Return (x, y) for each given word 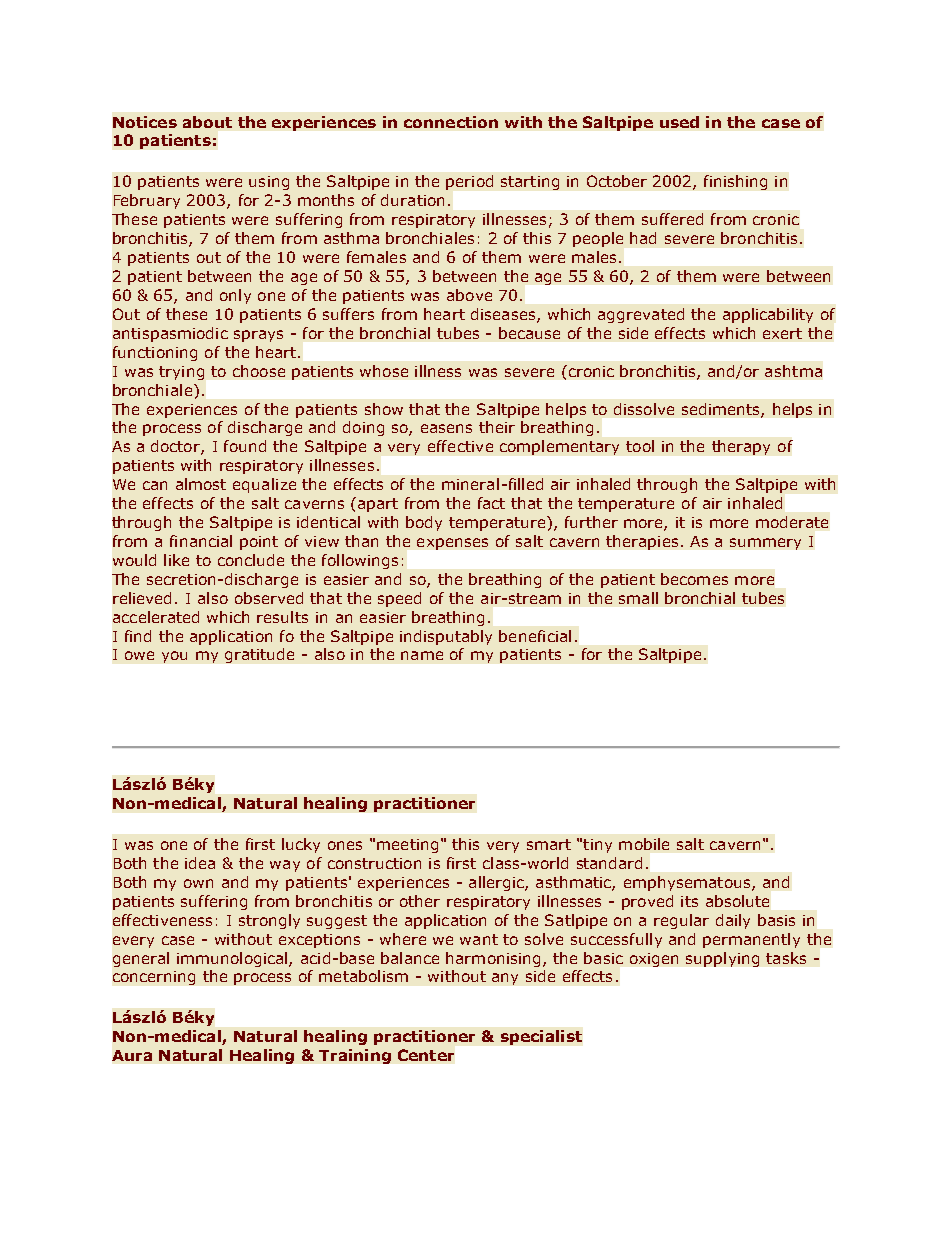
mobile (644, 844)
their (497, 427)
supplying (722, 959)
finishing (735, 182)
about (207, 122)
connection (451, 122)
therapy (741, 447)
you (174, 657)
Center (426, 1055)
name (422, 655)
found (245, 446)
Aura (132, 1055)
